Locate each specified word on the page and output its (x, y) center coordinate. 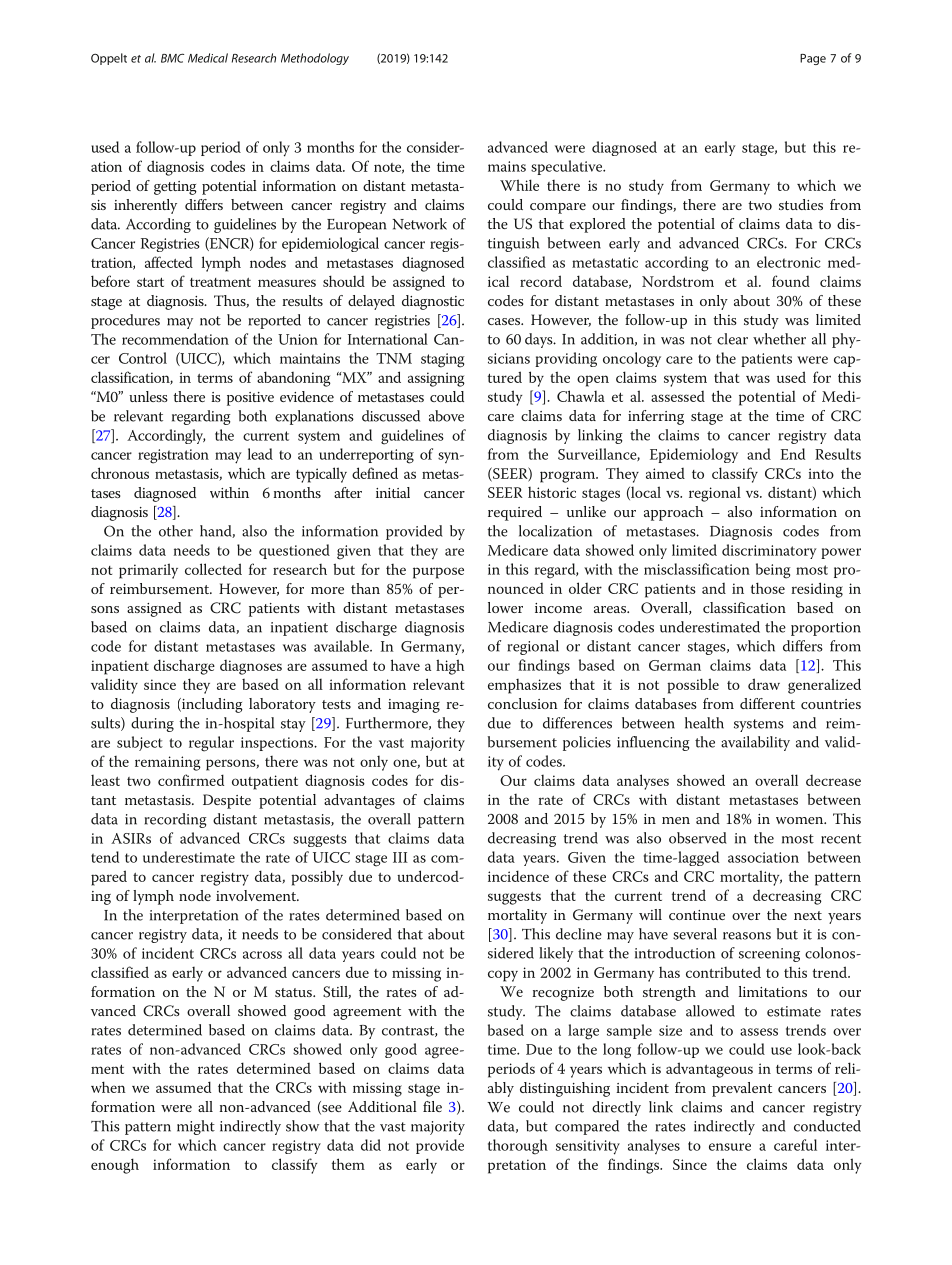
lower (505, 607)
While (519, 185)
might (196, 1127)
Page (813, 59)
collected (213, 569)
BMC (172, 58)
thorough (518, 1147)
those (768, 588)
